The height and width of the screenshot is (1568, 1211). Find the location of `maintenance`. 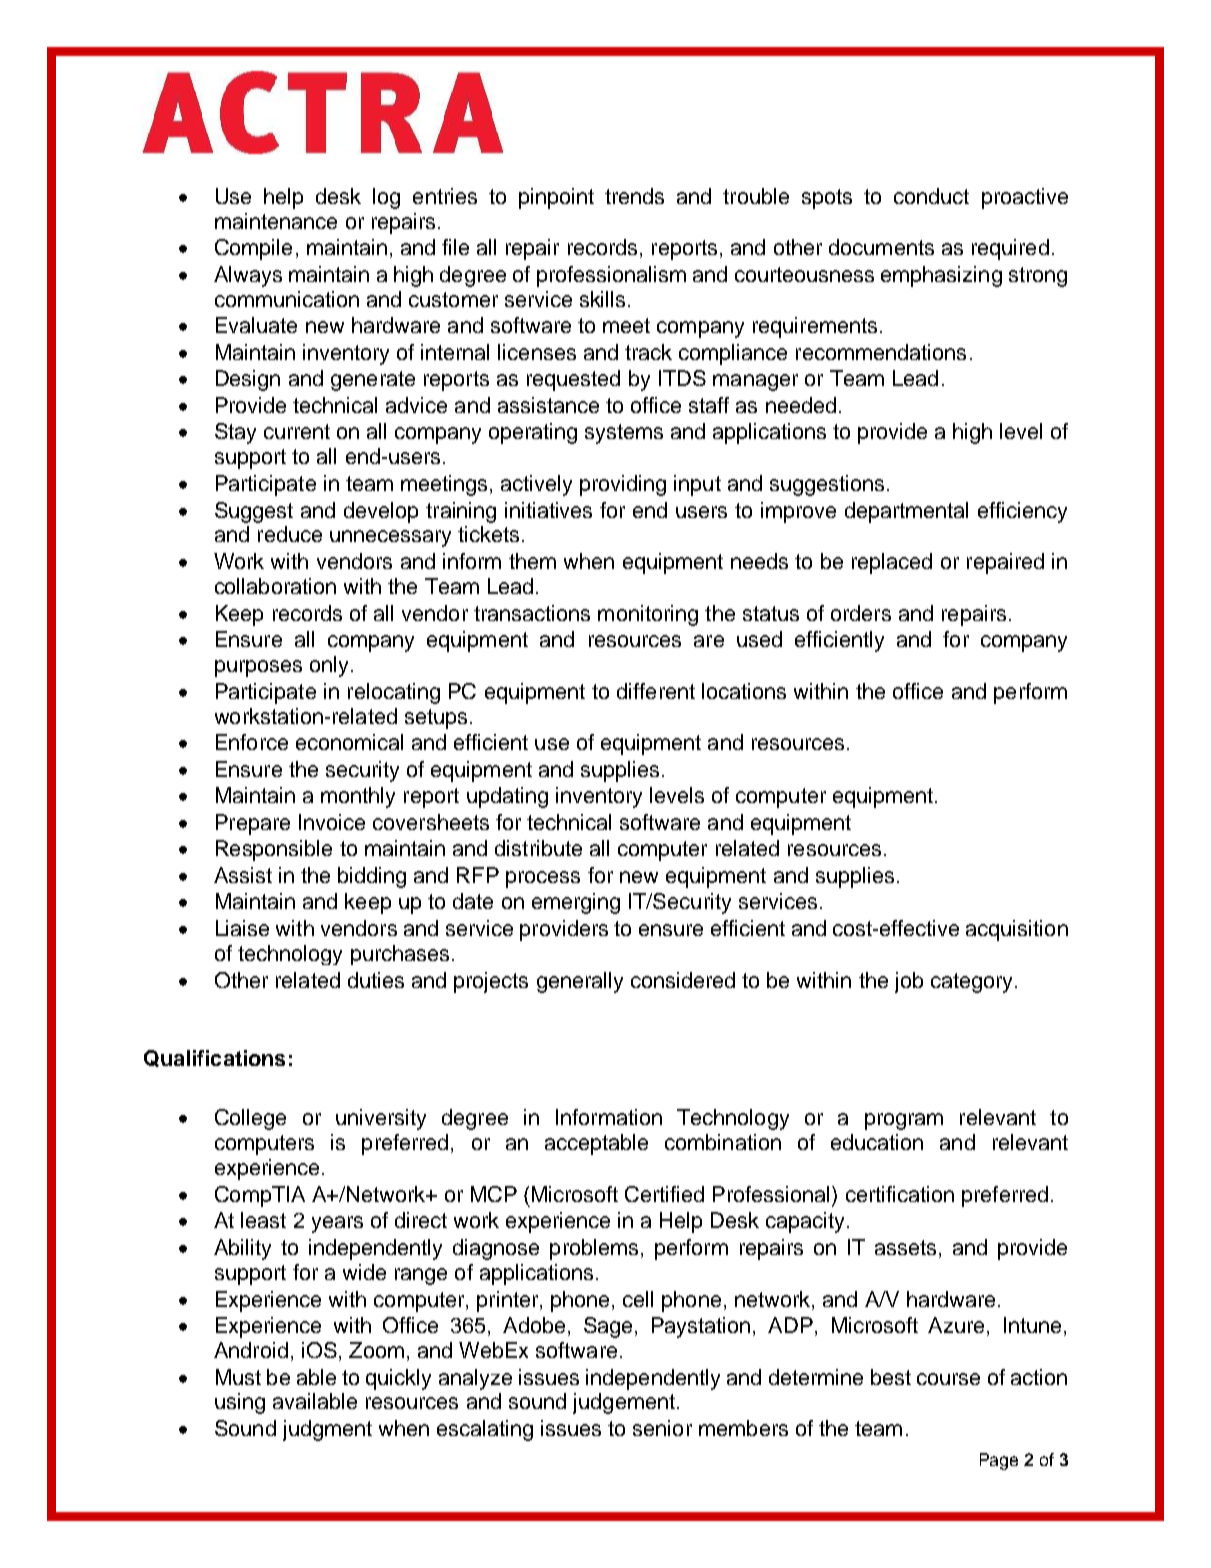

maintenance is located at coordinates (276, 221).
